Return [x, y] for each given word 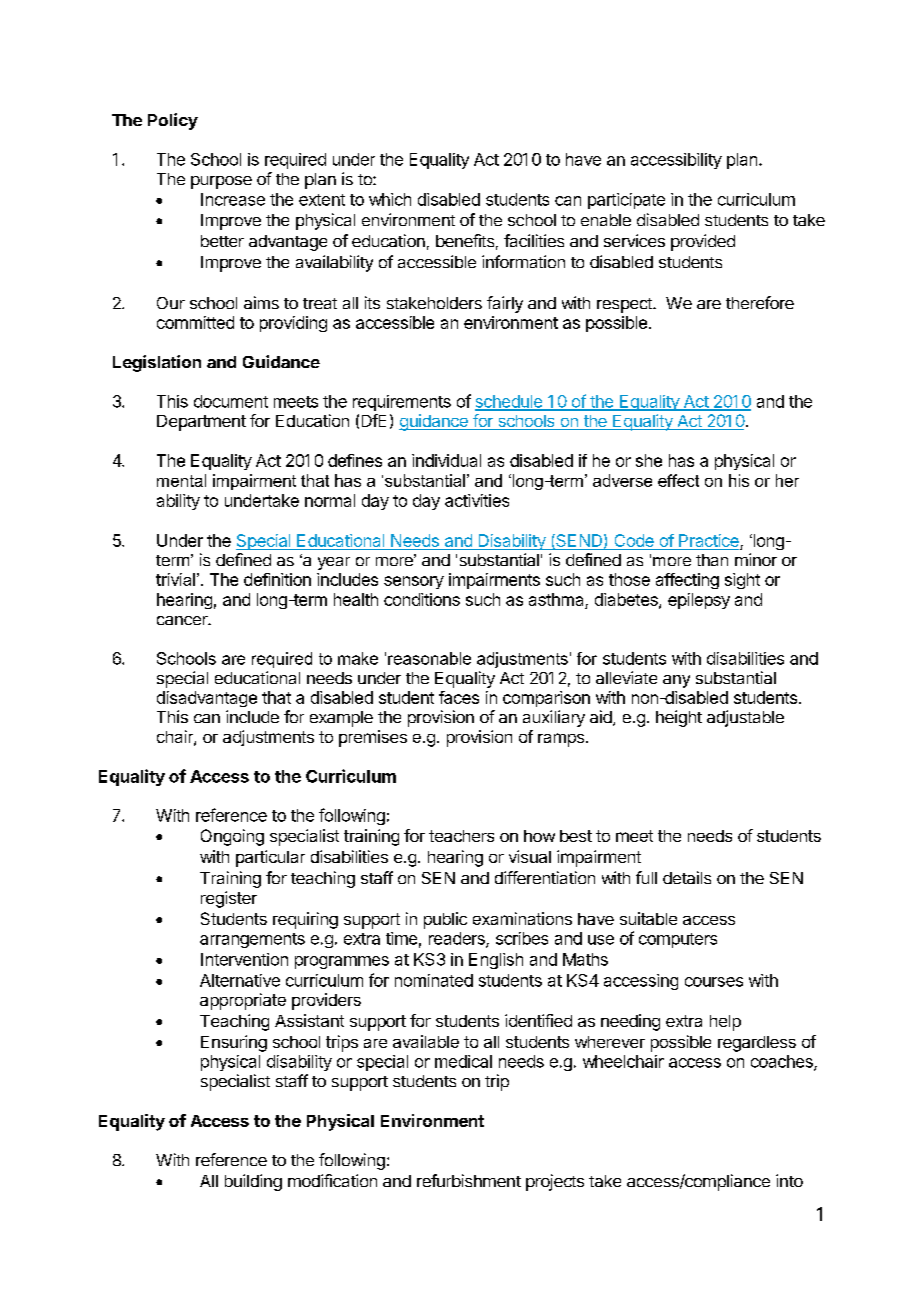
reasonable [429, 658]
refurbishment [469, 1180]
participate [626, 201]
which [390, 199]
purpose [221, 182]
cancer [183, 620]
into [789, 1180]
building [253, 1182]
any [676, 681]
